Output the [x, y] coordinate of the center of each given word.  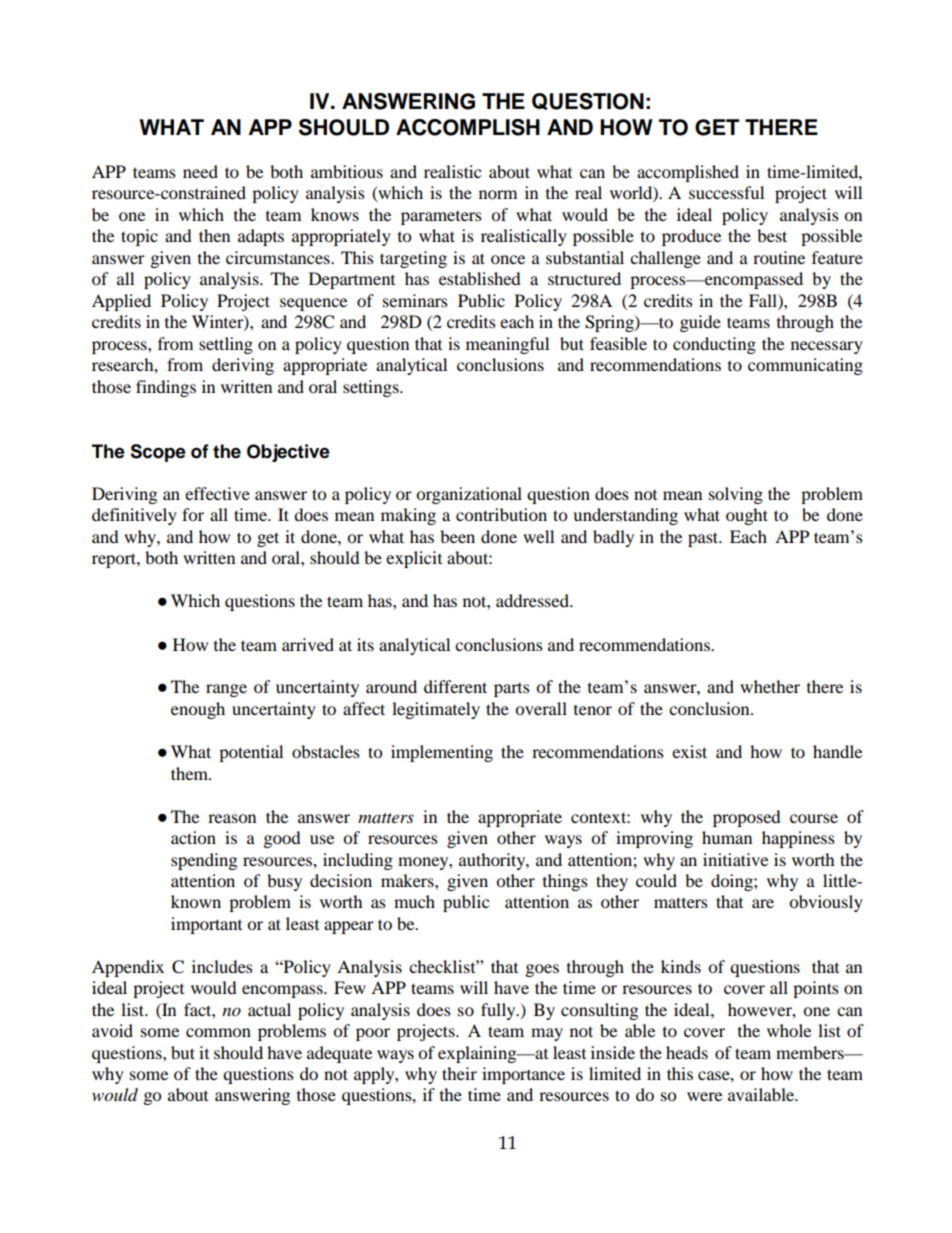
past [704, 539]
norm [498, 194]
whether [770, 686]
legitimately [436, 710]
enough [198, 710]
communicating [805, 366]
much [414, 901]
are [763, 903]
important [206, 925]
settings [372, 388]
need [200, 171]
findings [166, 388]
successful [726, 192]
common [218, 1032]
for [193, 514]
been [457, 536]
